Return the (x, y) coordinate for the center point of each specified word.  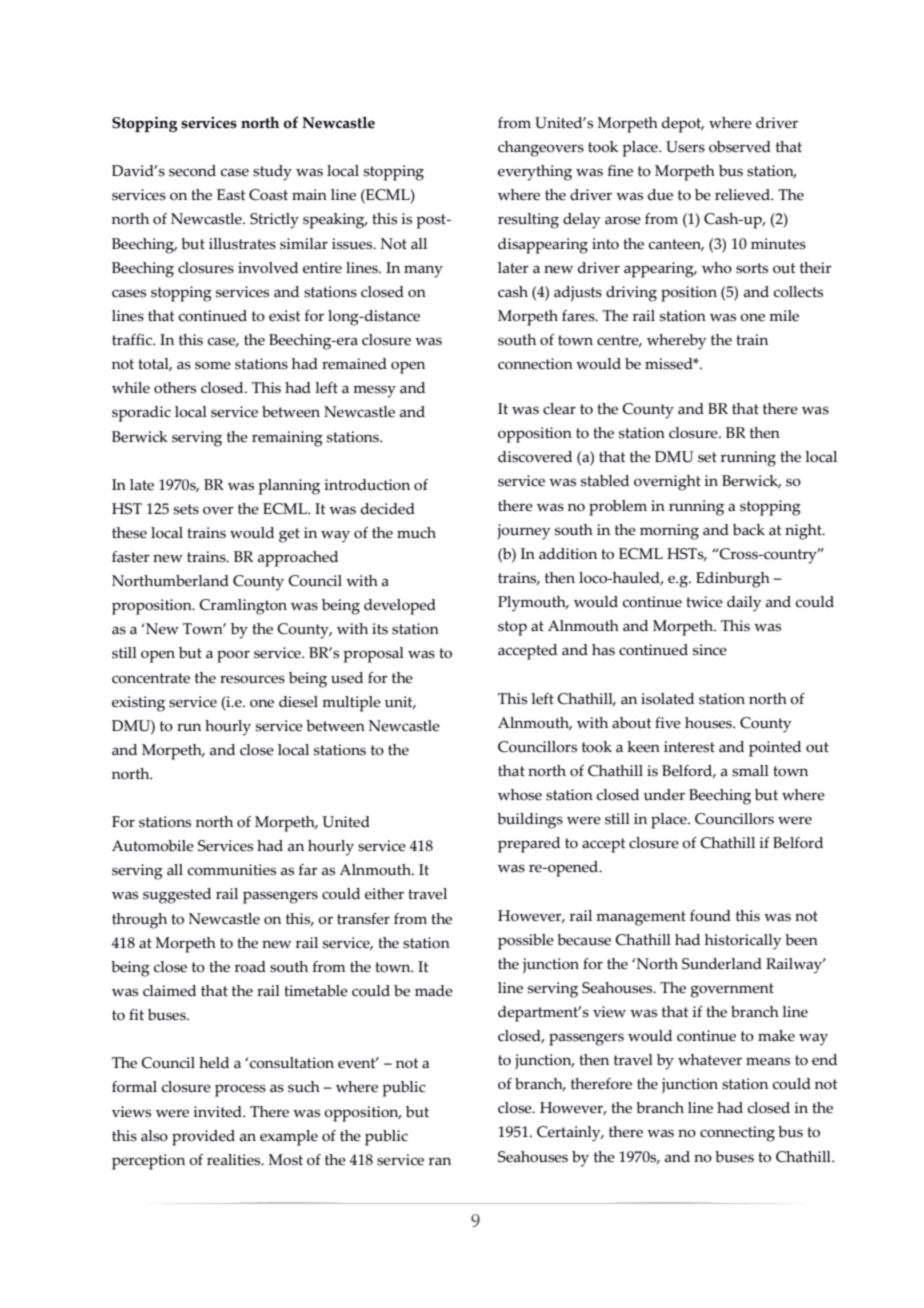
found (710, 916)
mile (784, 316)
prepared (529, 845)
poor (233, 656)
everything (535, 173)
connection (535, 364)
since (710, 650)
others (175, 388)
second (192, 171)
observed (740, 147)
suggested (177, 896)
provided (203, 1138)
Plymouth (533, 604)
